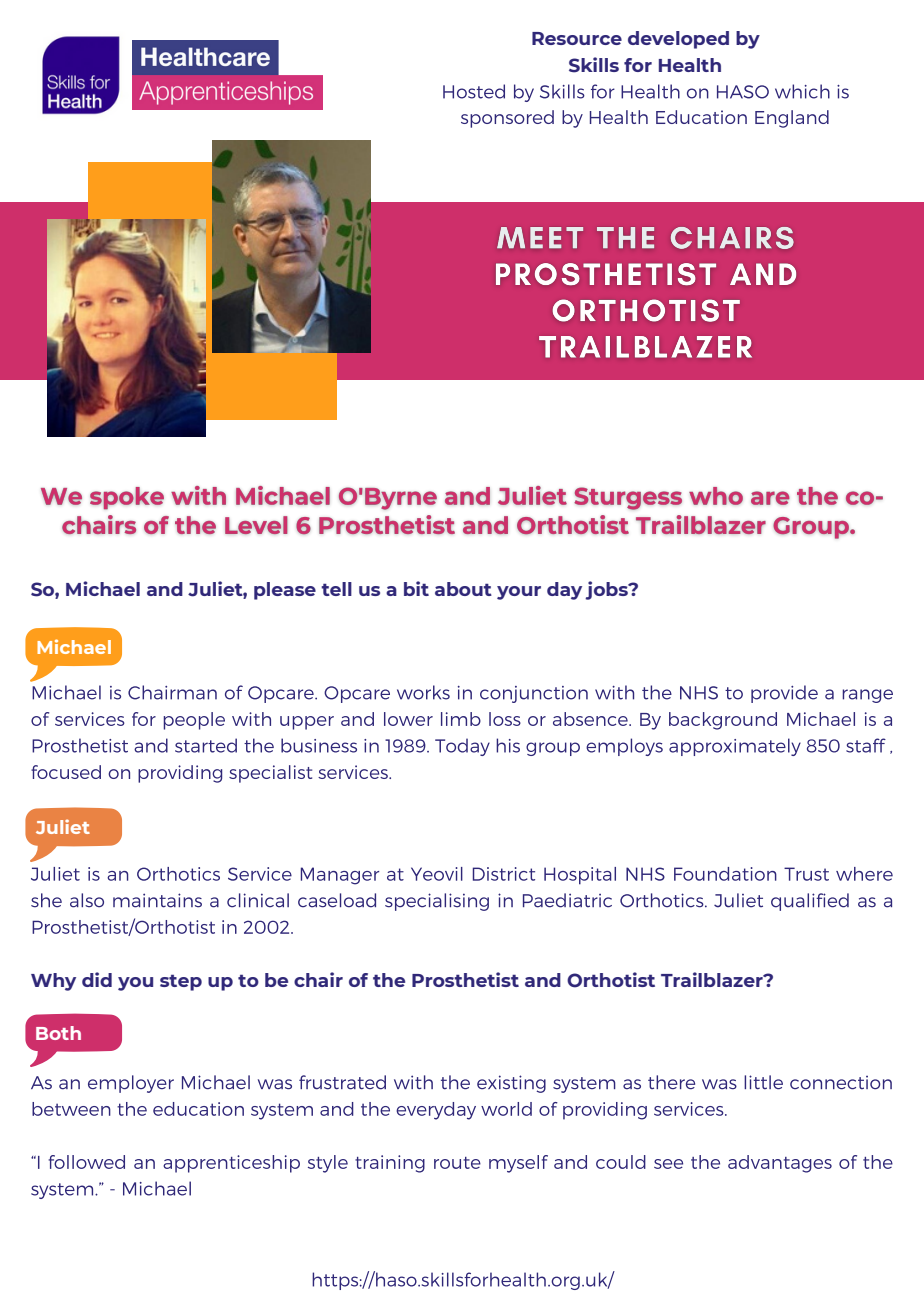 The height and width of the image is (1308, 924). I want to click on people, so click(194, 721).
